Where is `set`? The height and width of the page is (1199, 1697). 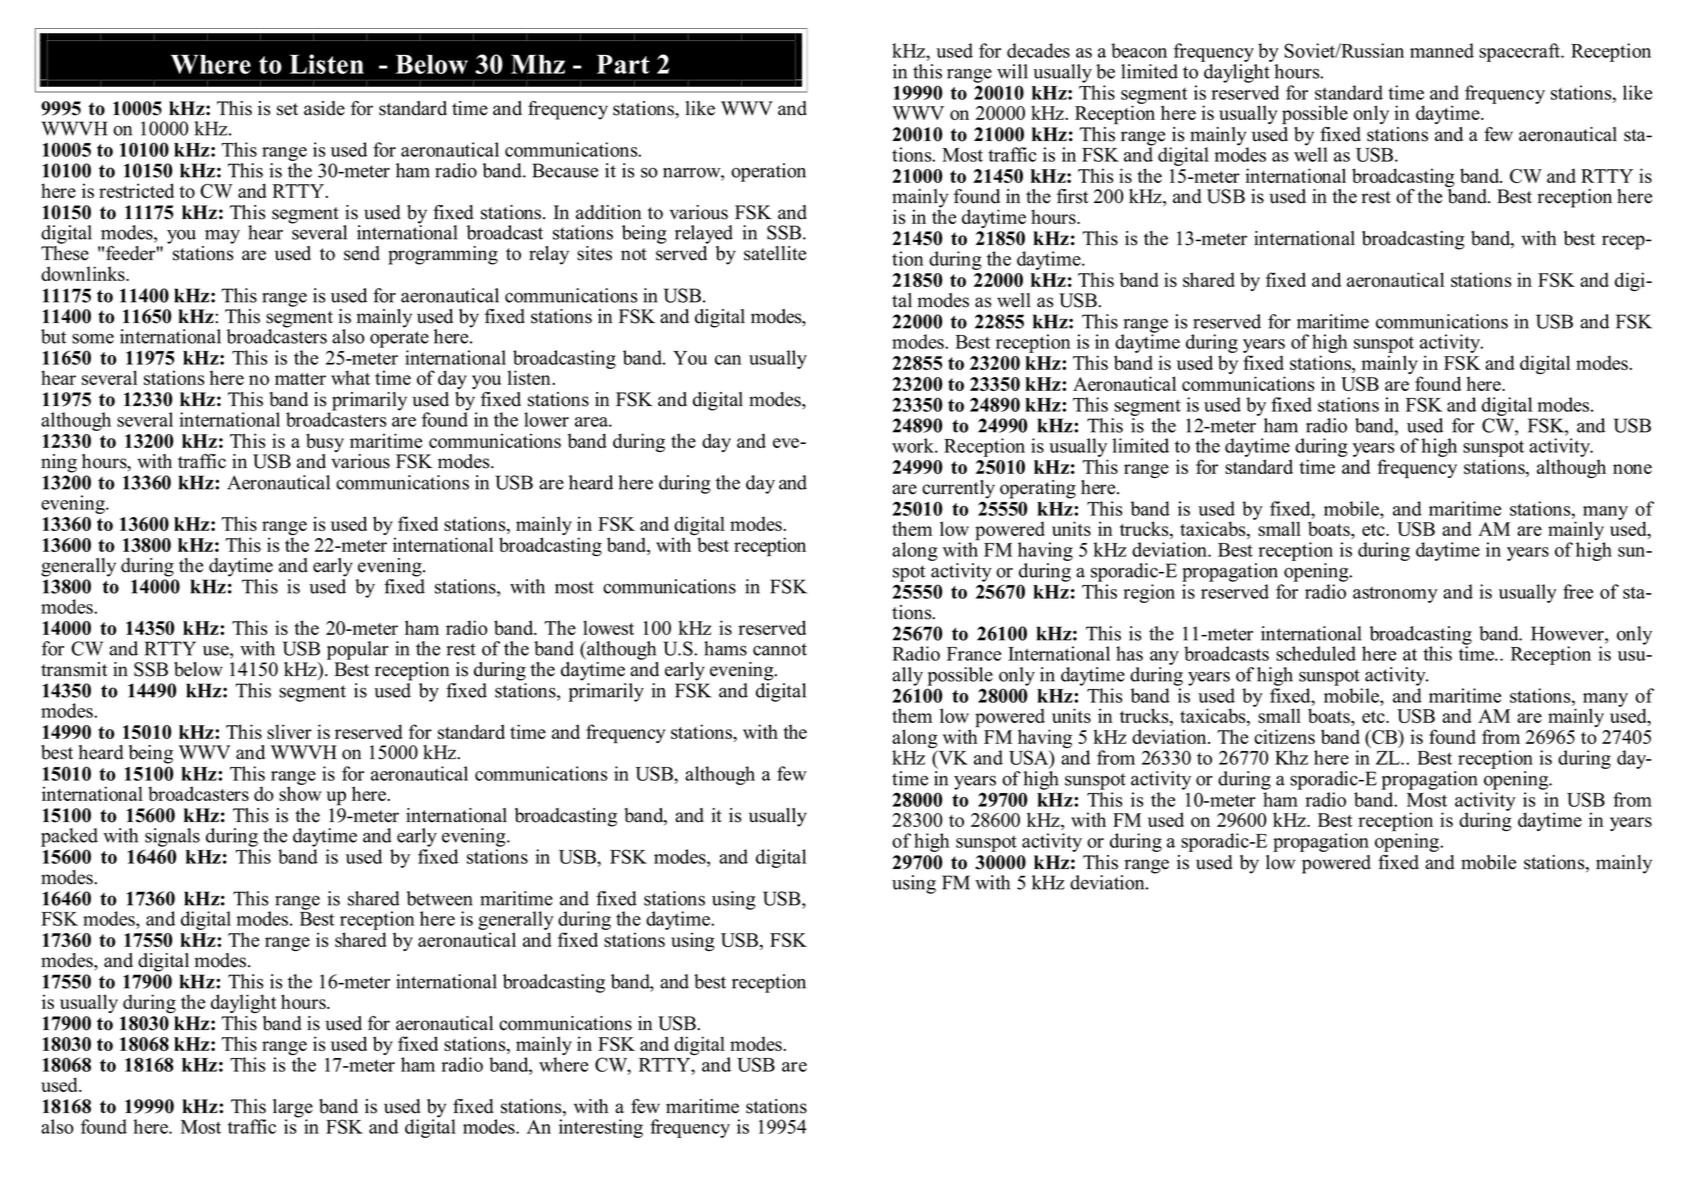 set is located at coordinates (287, 109).
